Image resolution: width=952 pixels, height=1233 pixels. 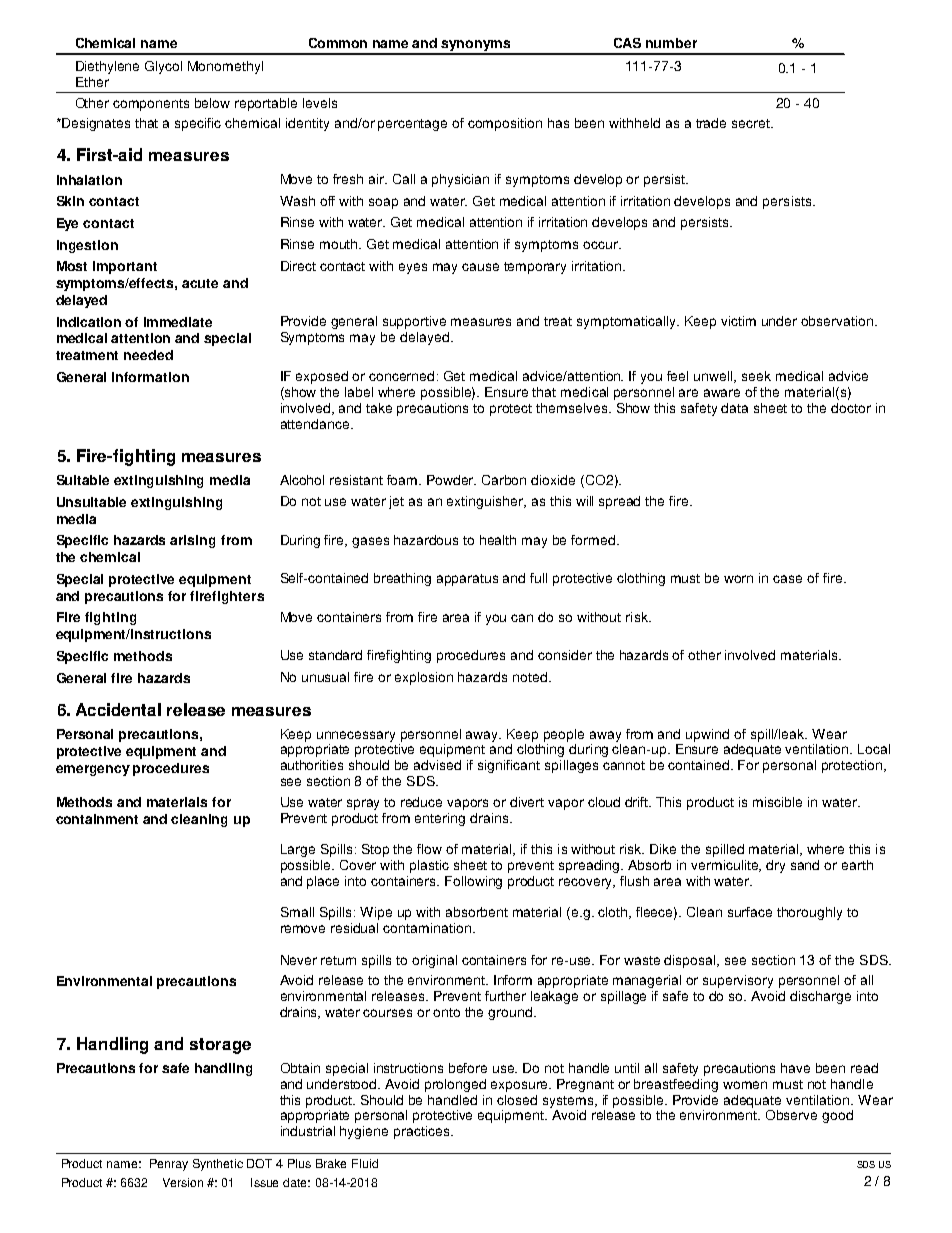 I want to click on surface, so click(x=750, y=912).
